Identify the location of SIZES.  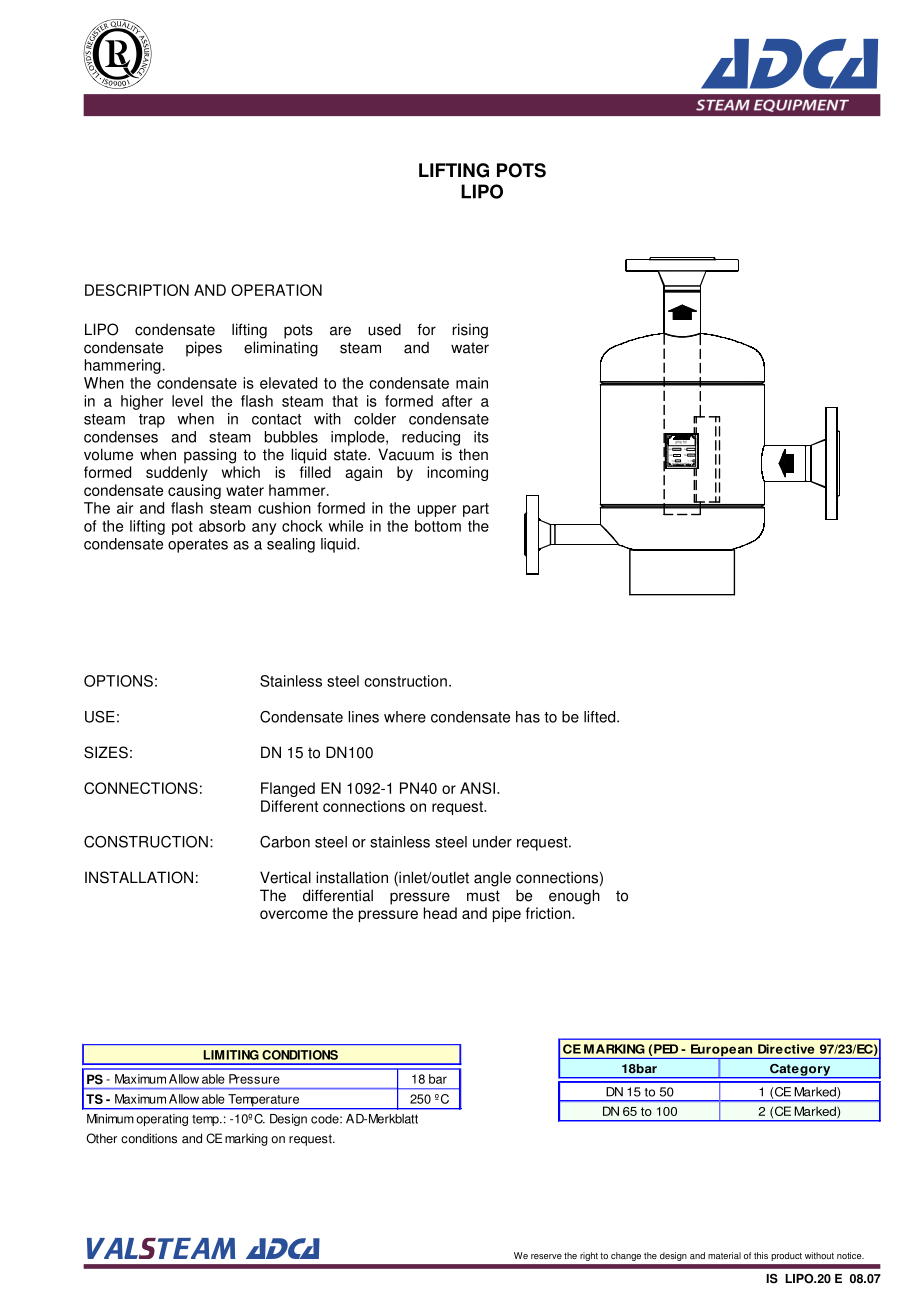
(106, 752).
